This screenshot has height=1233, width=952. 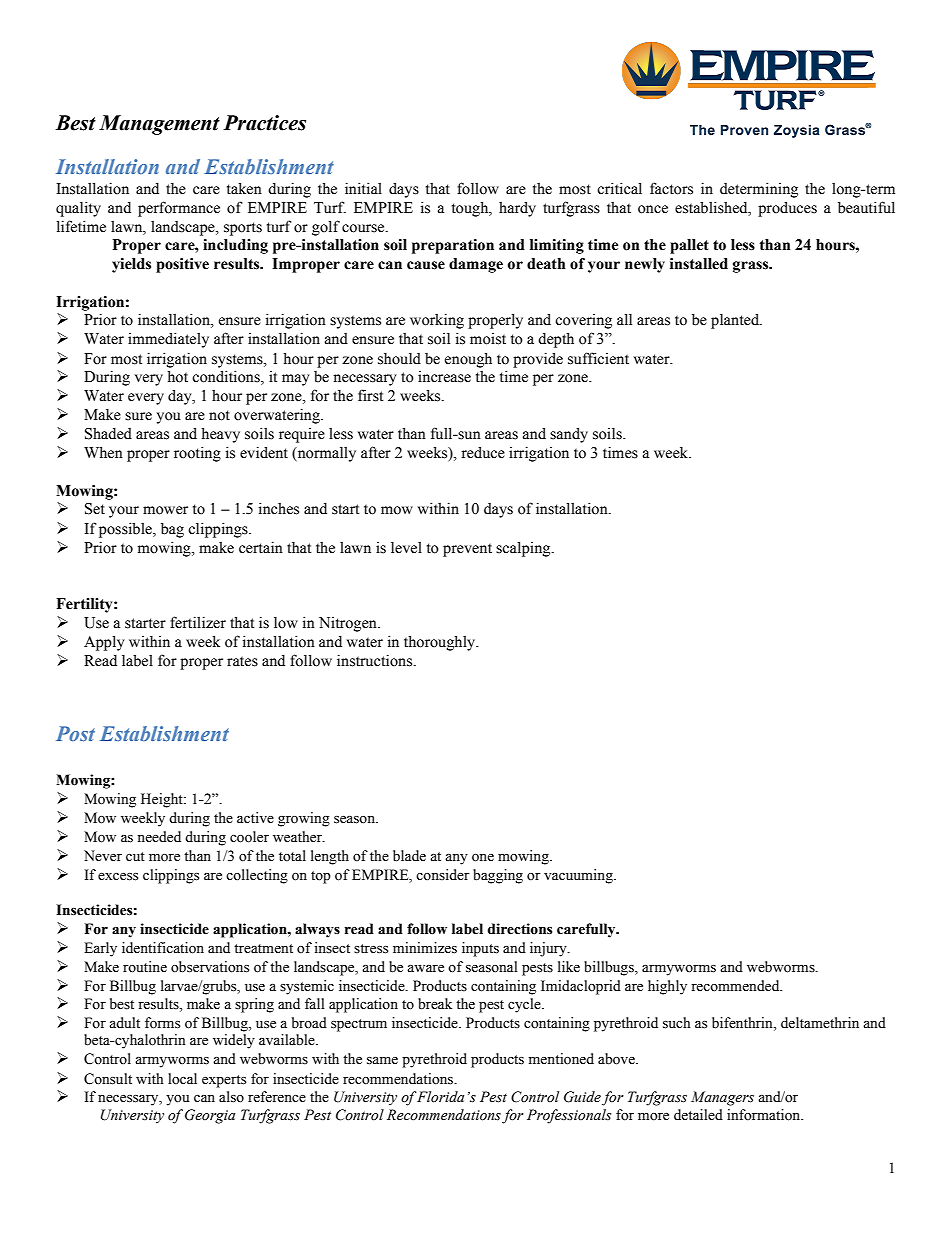 I want to click on immediately, so click(x=168, y=340).
